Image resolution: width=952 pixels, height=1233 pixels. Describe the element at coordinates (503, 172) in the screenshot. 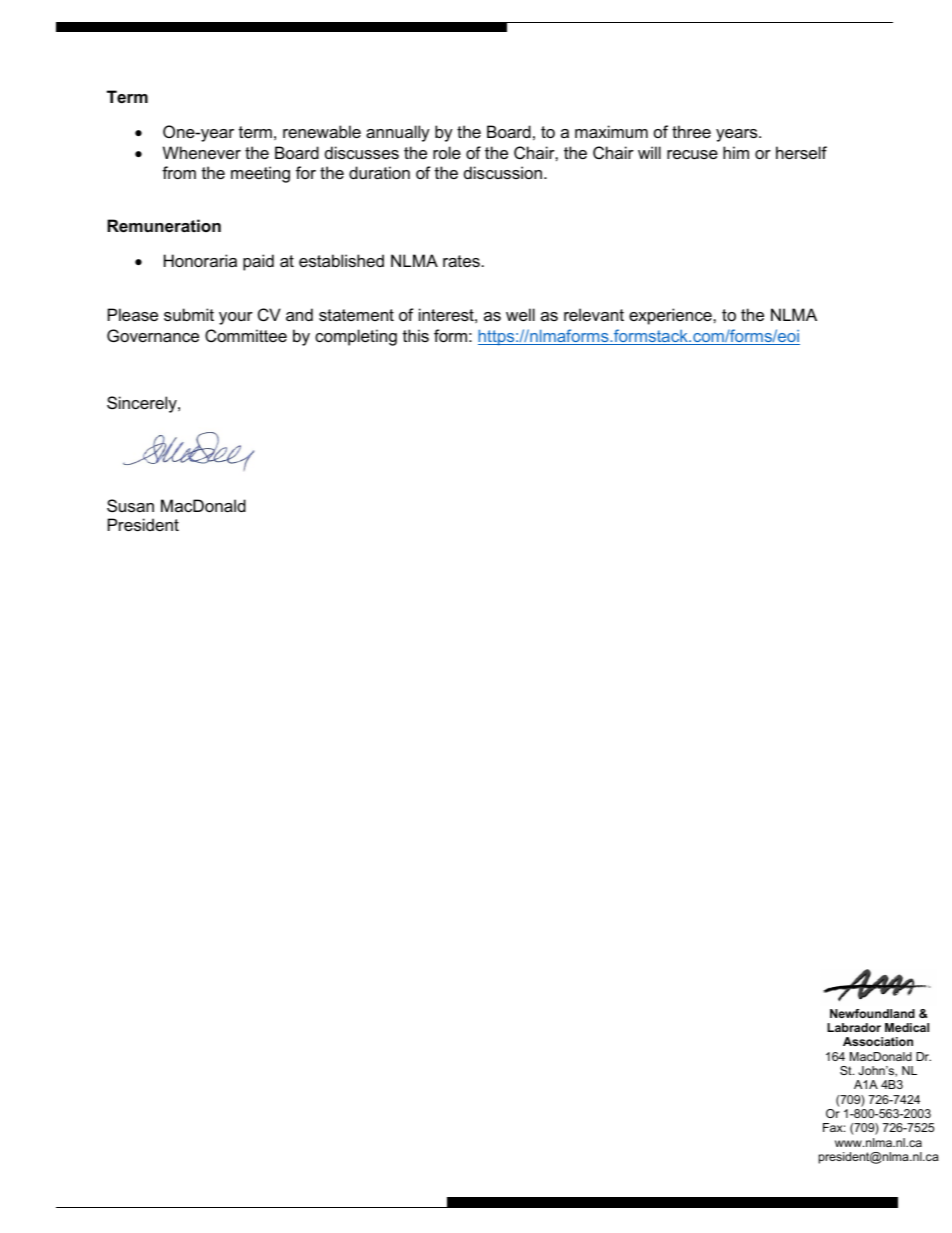

I see `discussion` at that location.
